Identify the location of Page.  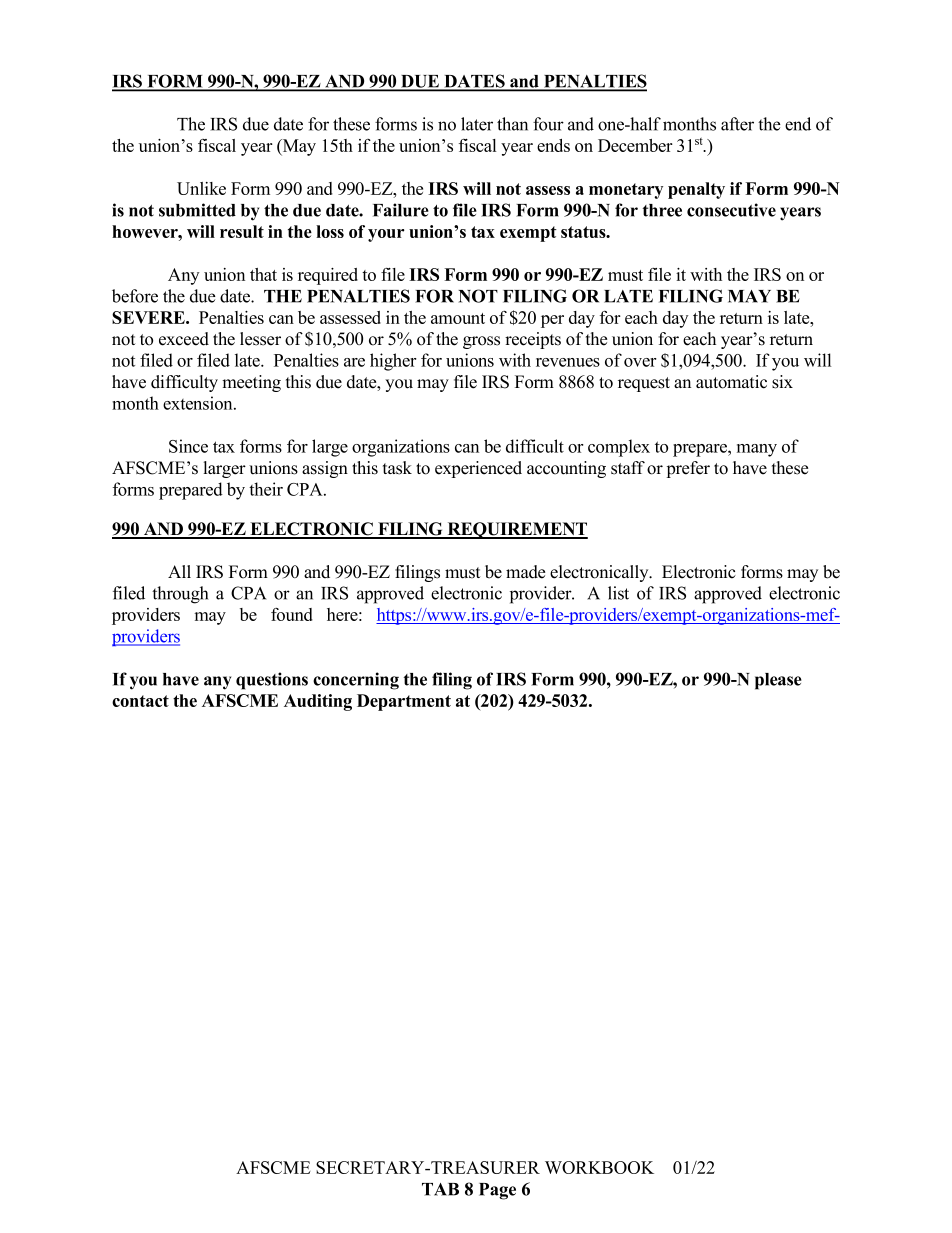
(497, 1191).
